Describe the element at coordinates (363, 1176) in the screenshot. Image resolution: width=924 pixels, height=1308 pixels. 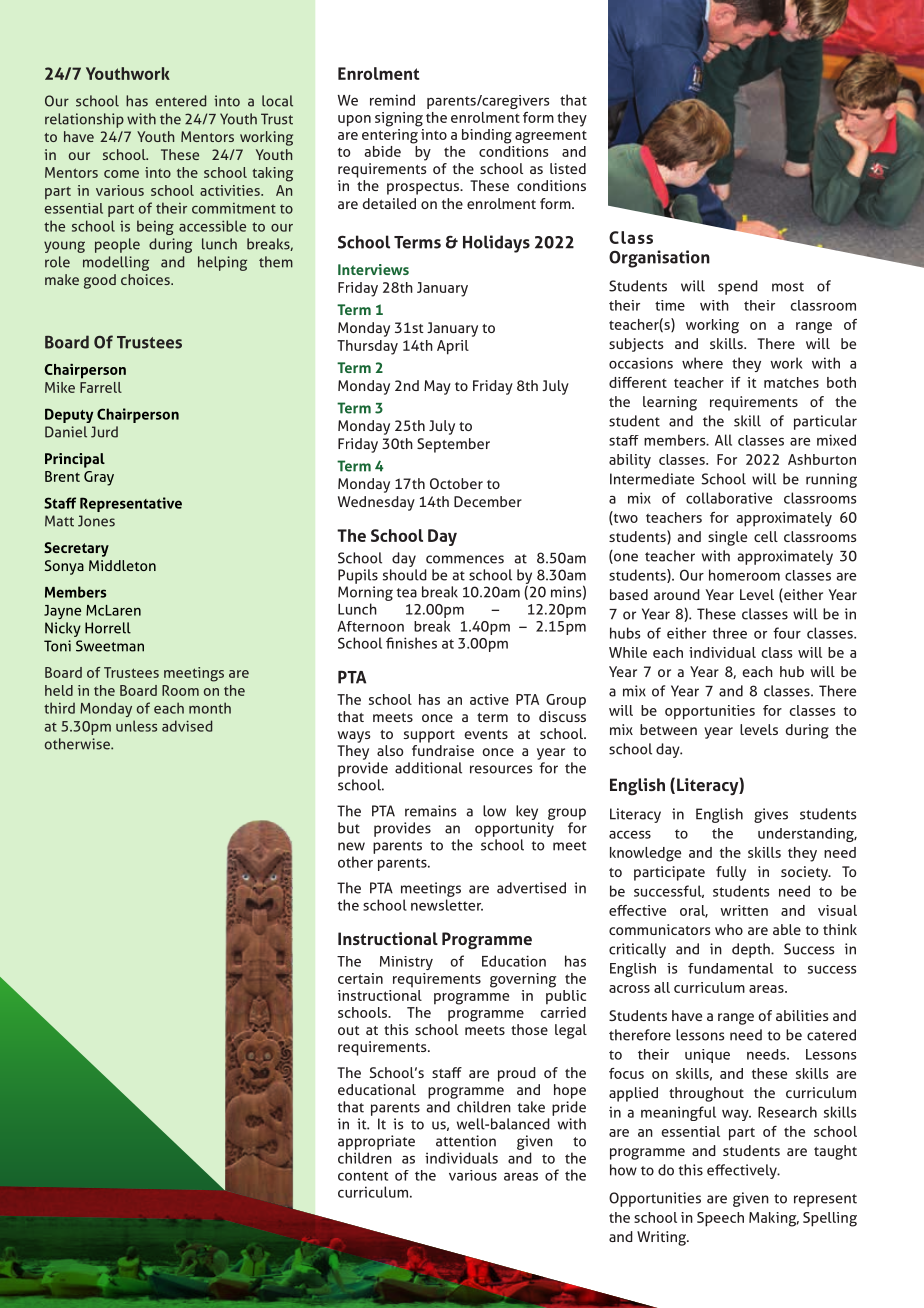
I see `content` at that location.
